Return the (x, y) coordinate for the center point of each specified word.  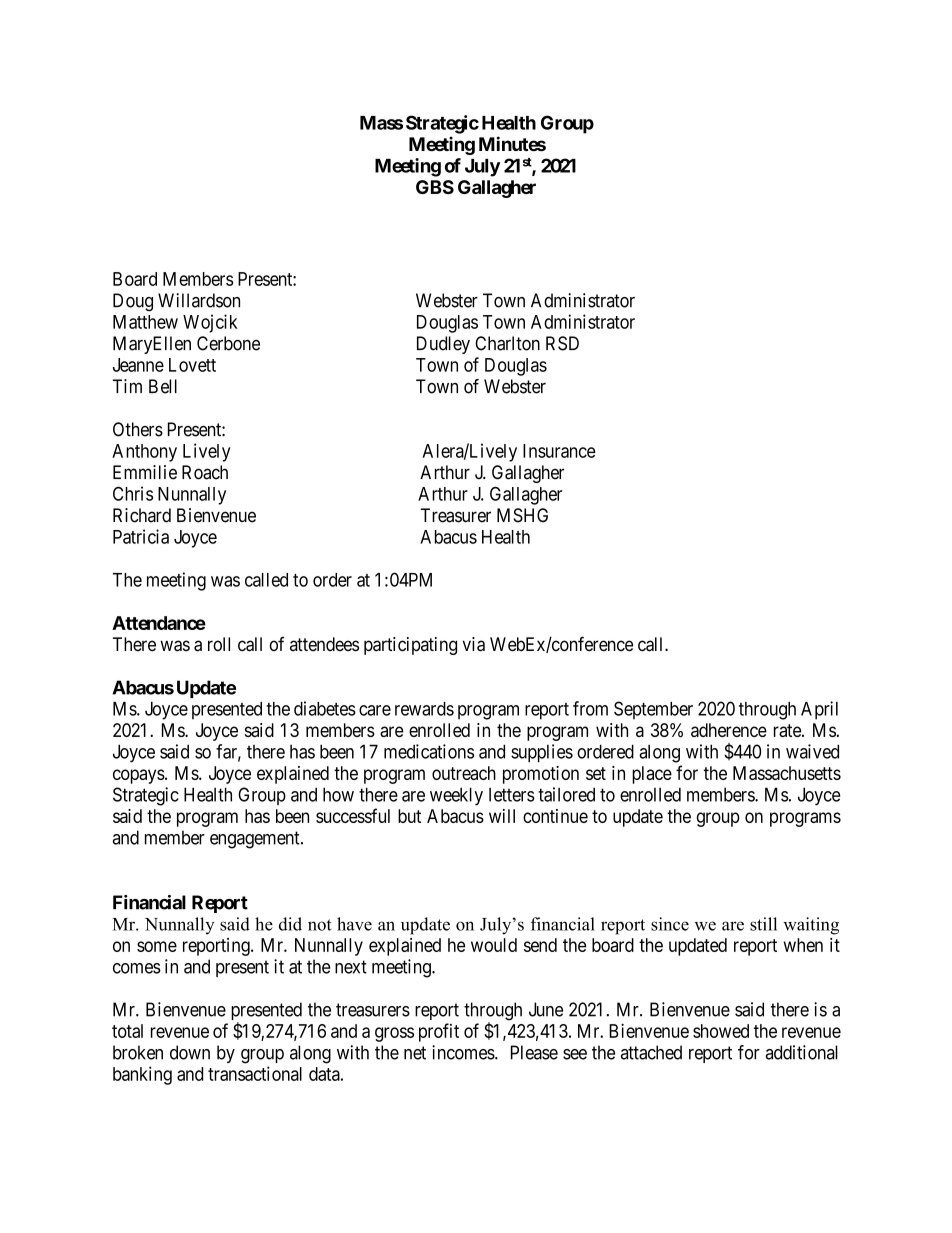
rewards (424, 709)
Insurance (559, 451)
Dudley (443, 345)
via (473, 644)
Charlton (507, 343)
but (409, 816)
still (763, 924)
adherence (729, 730)
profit (439, 1032)
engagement (256, 840)
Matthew (145, 322)
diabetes (325, 708)
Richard (142, 515)
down (190, 1052)
